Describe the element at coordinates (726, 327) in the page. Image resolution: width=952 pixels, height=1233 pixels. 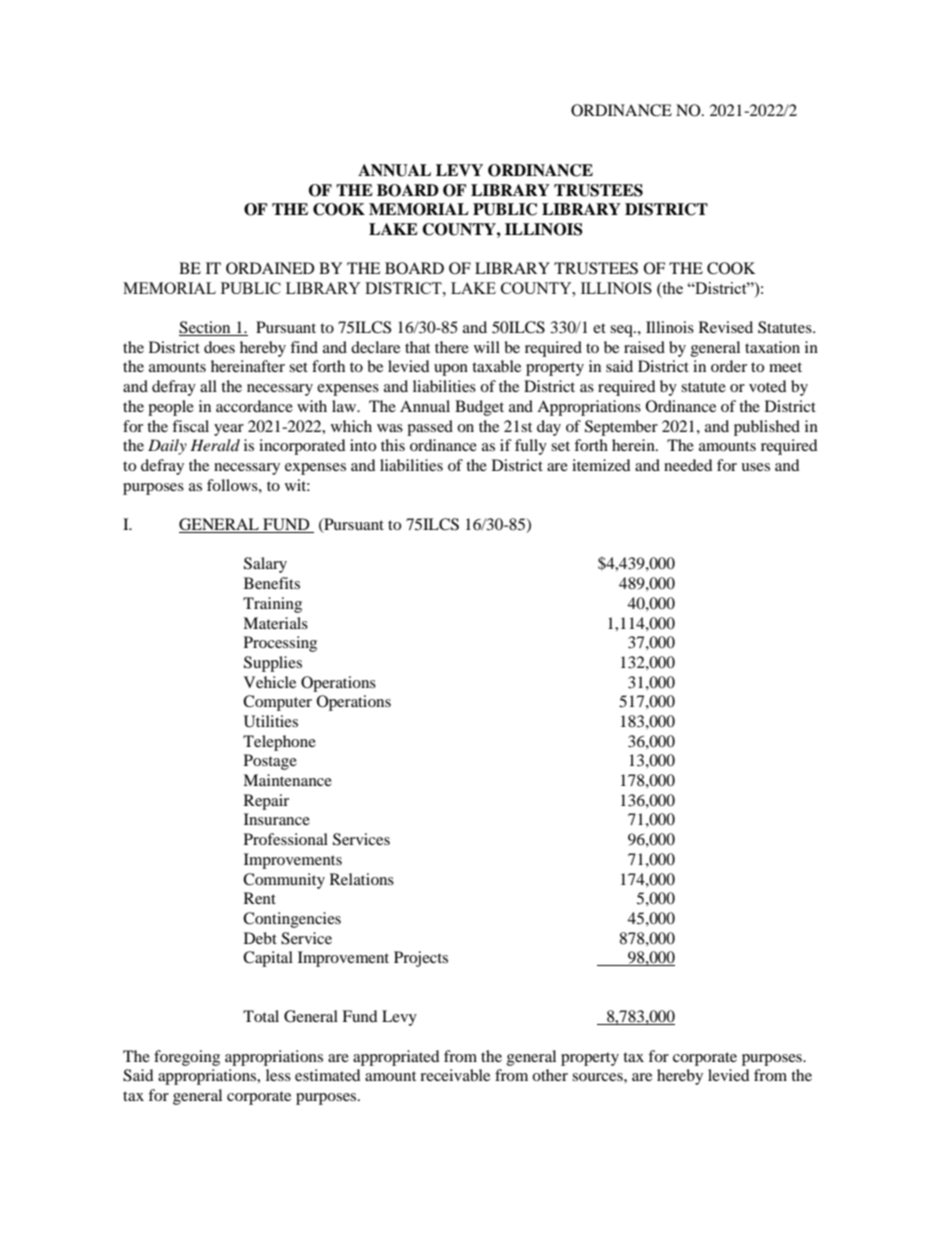
I see `Revised` at that location.
